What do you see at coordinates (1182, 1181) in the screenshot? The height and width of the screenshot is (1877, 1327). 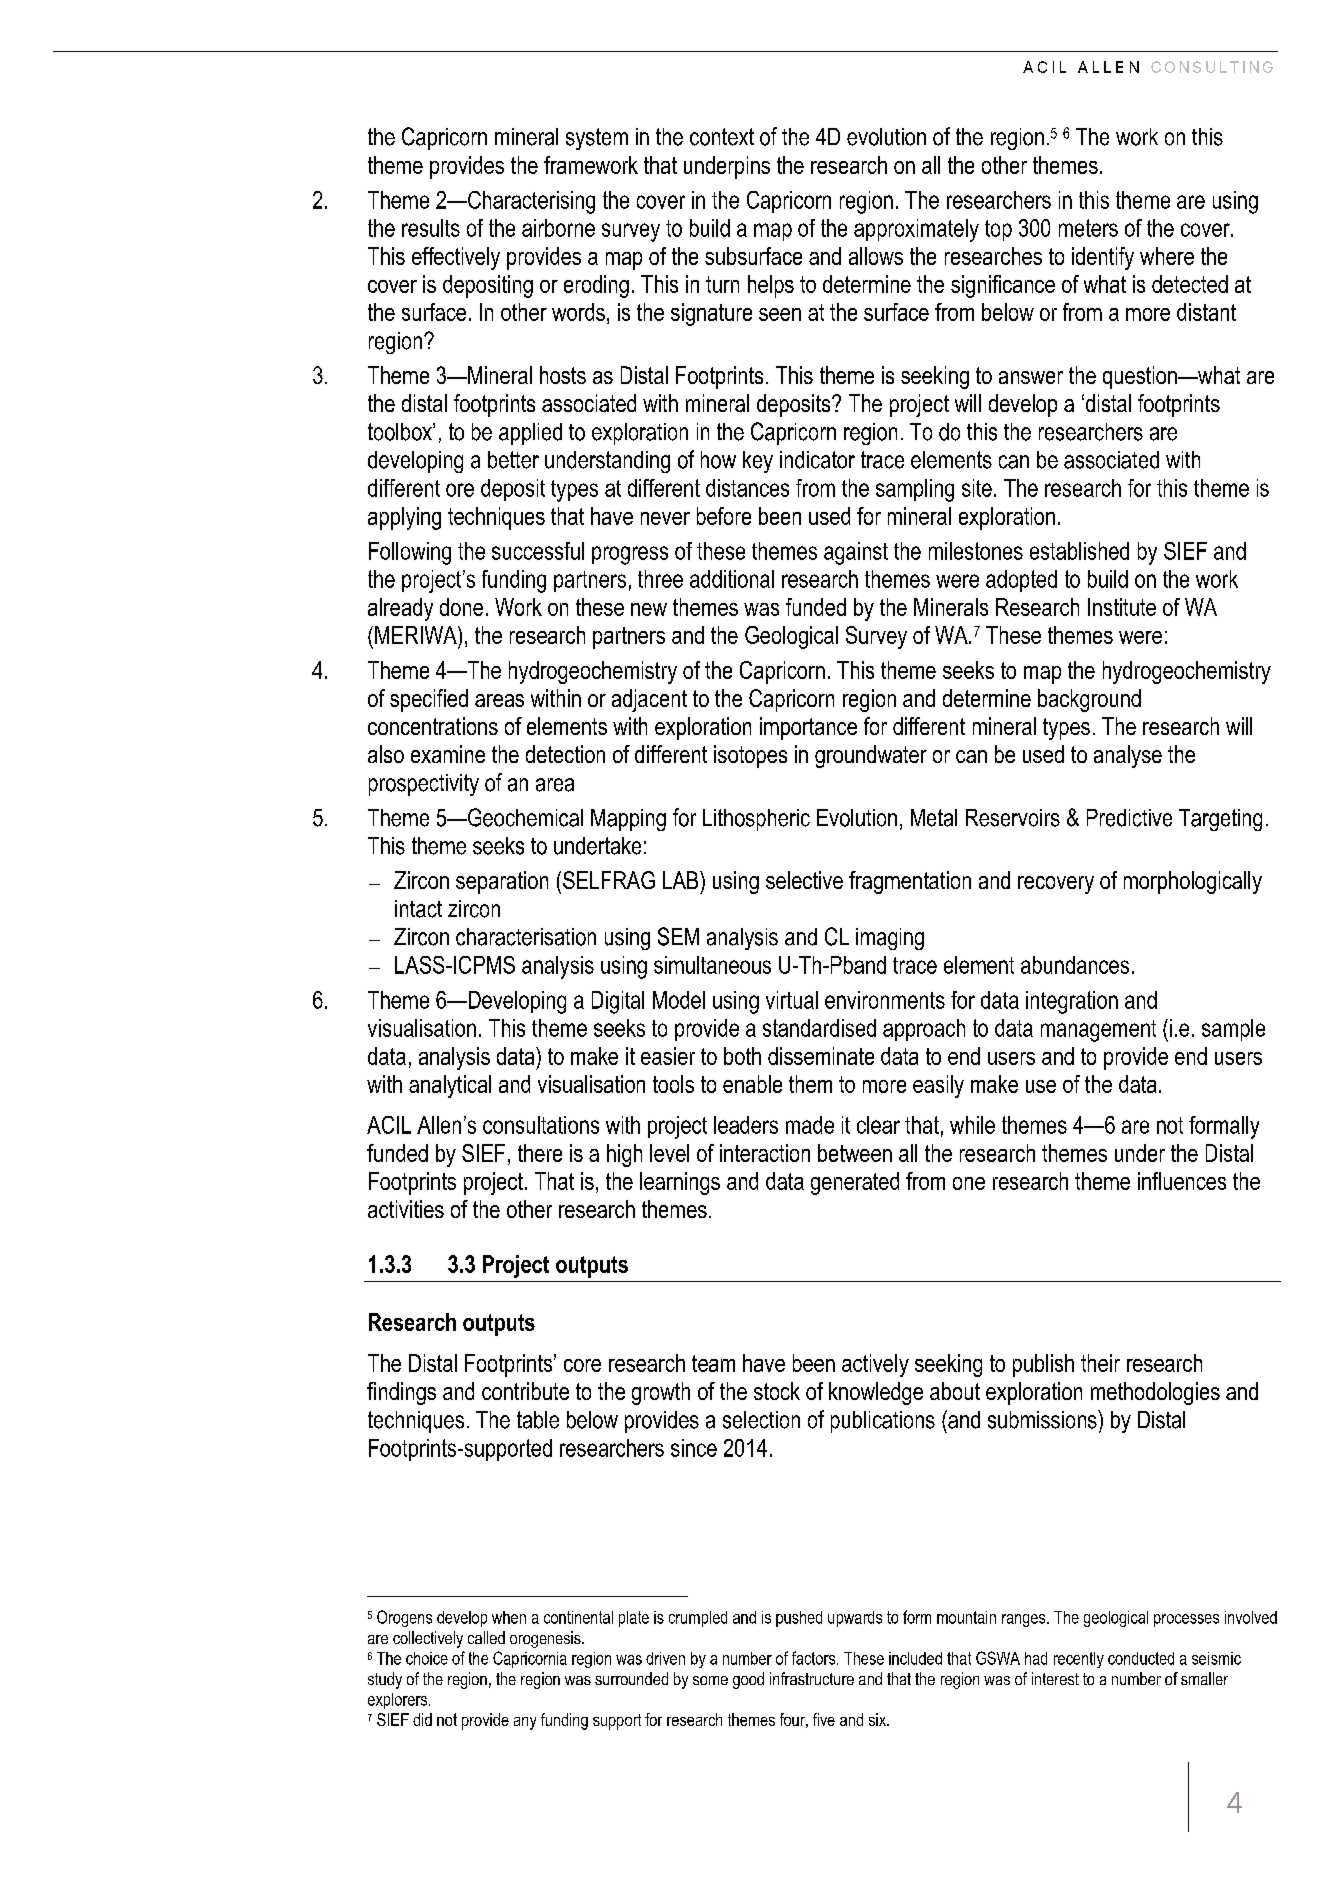 I see `influences` at bounding box center [1182, 1181].
